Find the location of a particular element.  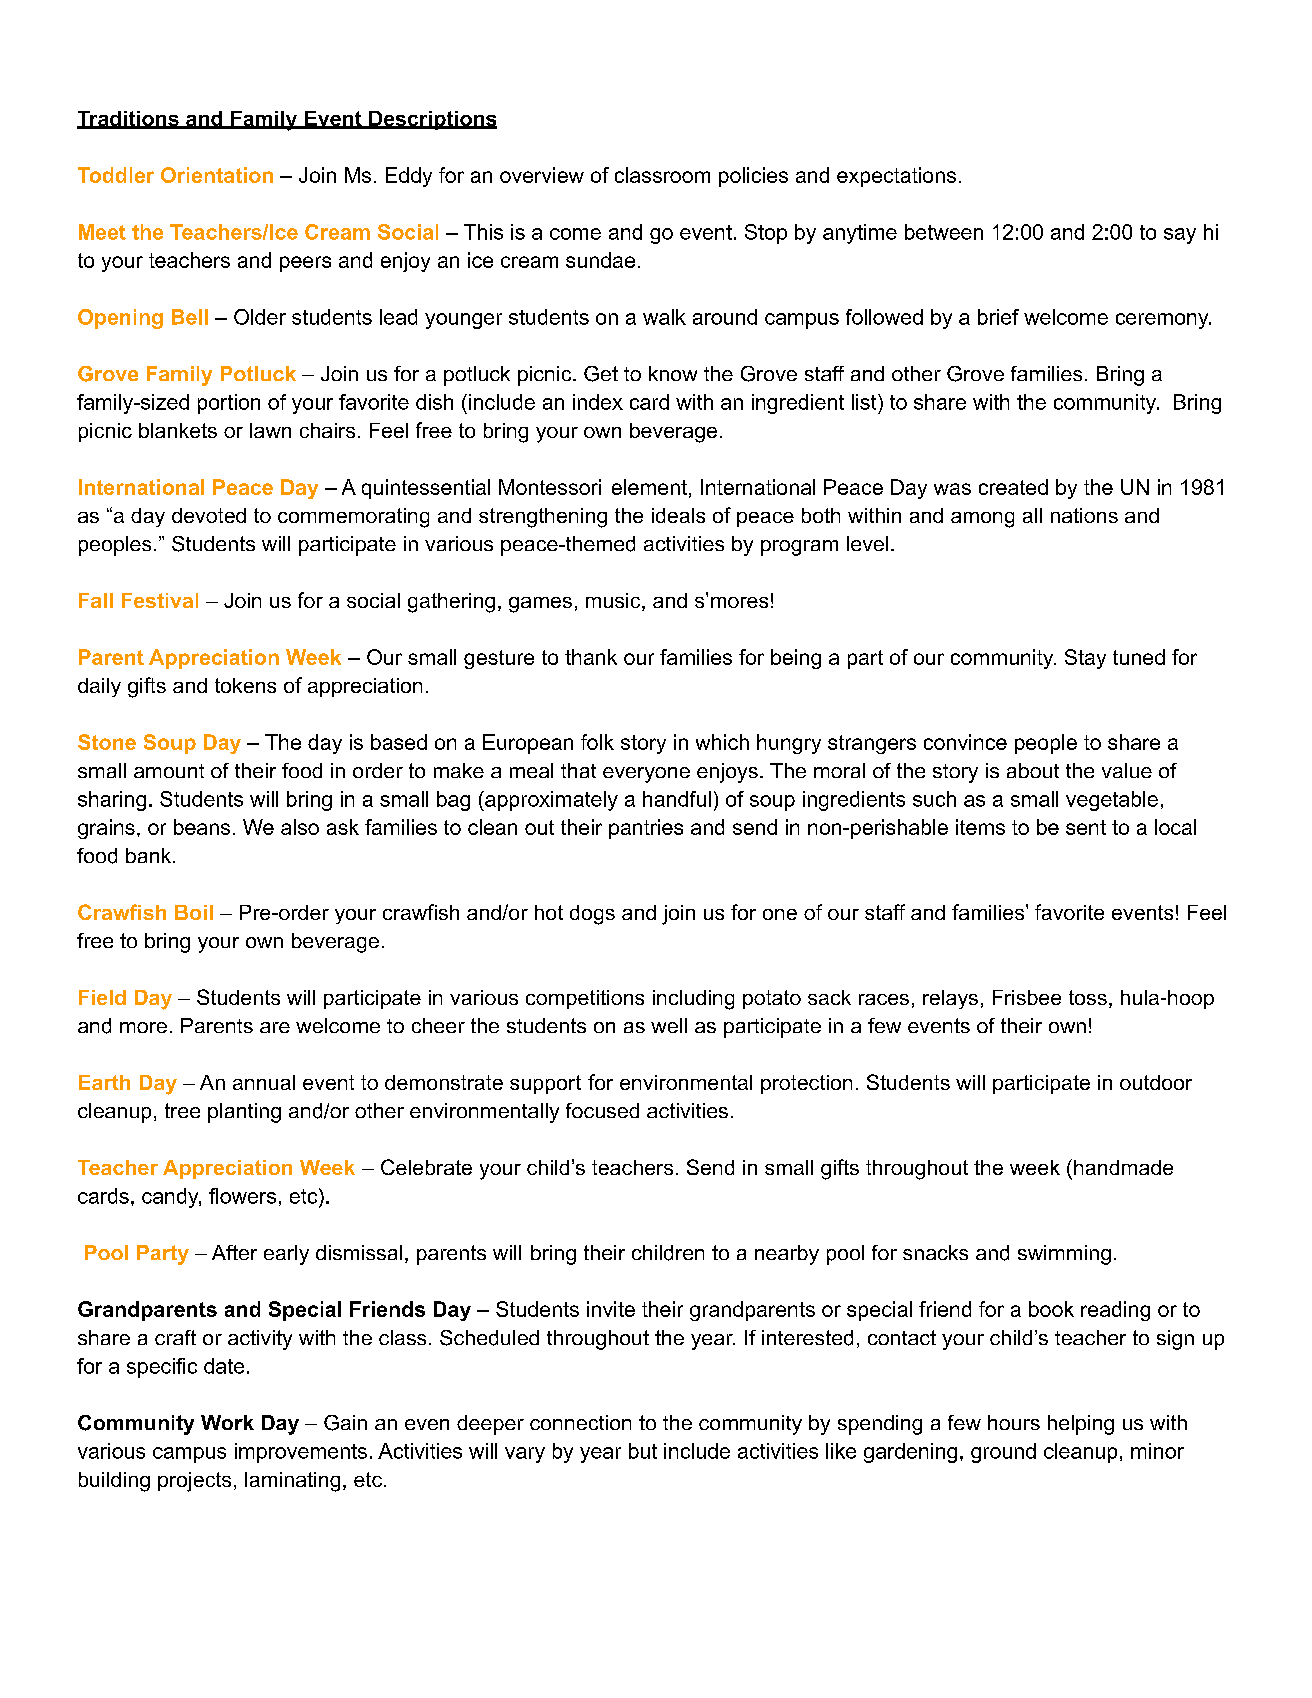

handmade is located at coordinates (1123, 1167).
